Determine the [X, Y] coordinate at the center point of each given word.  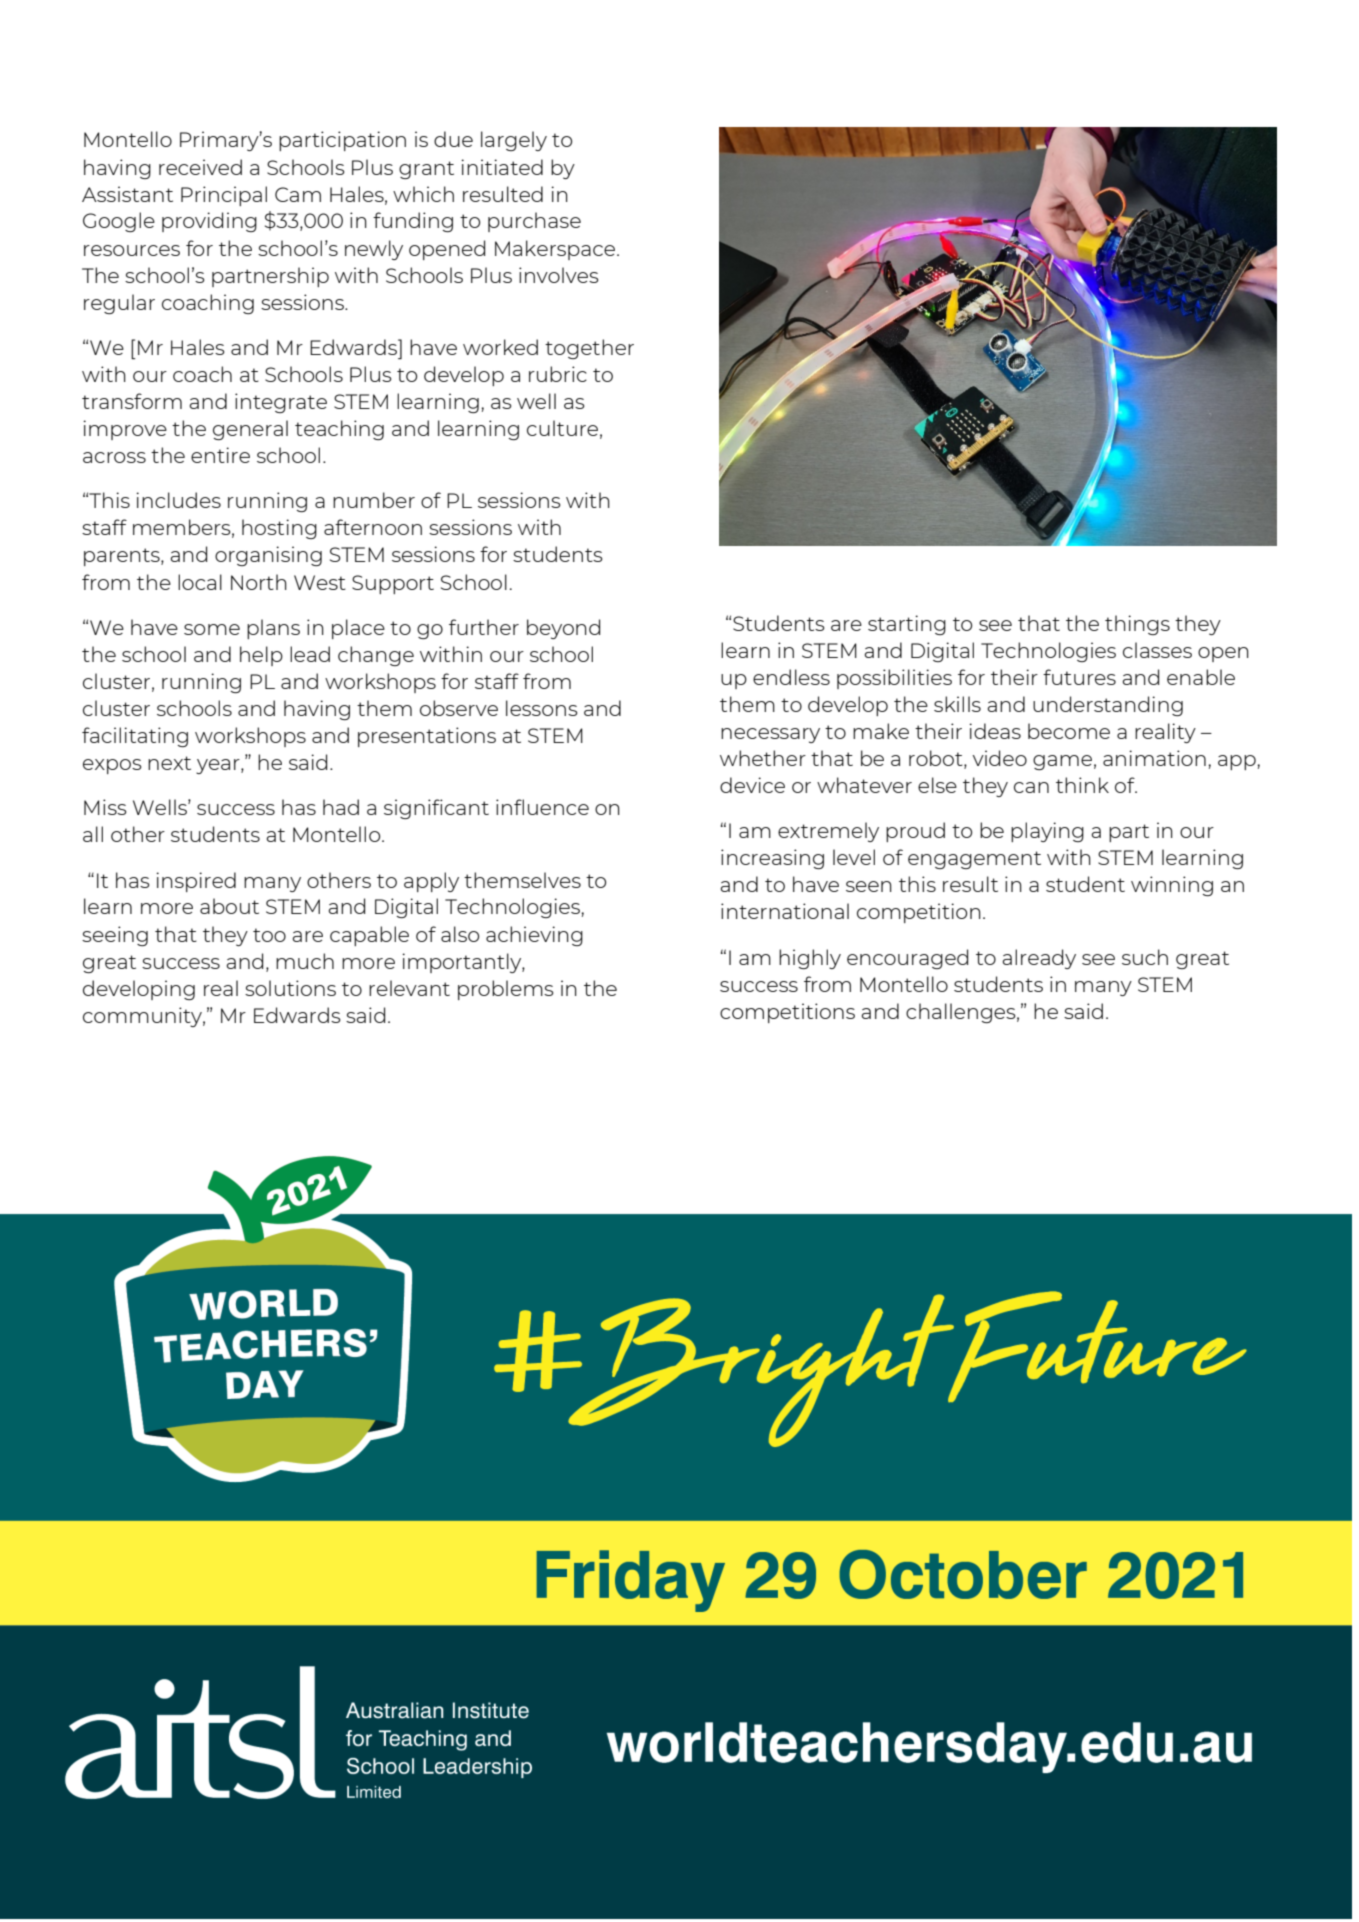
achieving [534, 936]
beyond [563, 629]
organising [268, 556]
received [200, 167]
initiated [502, 167]
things [1137, 625]
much [305, 961]
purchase [534, 222]
